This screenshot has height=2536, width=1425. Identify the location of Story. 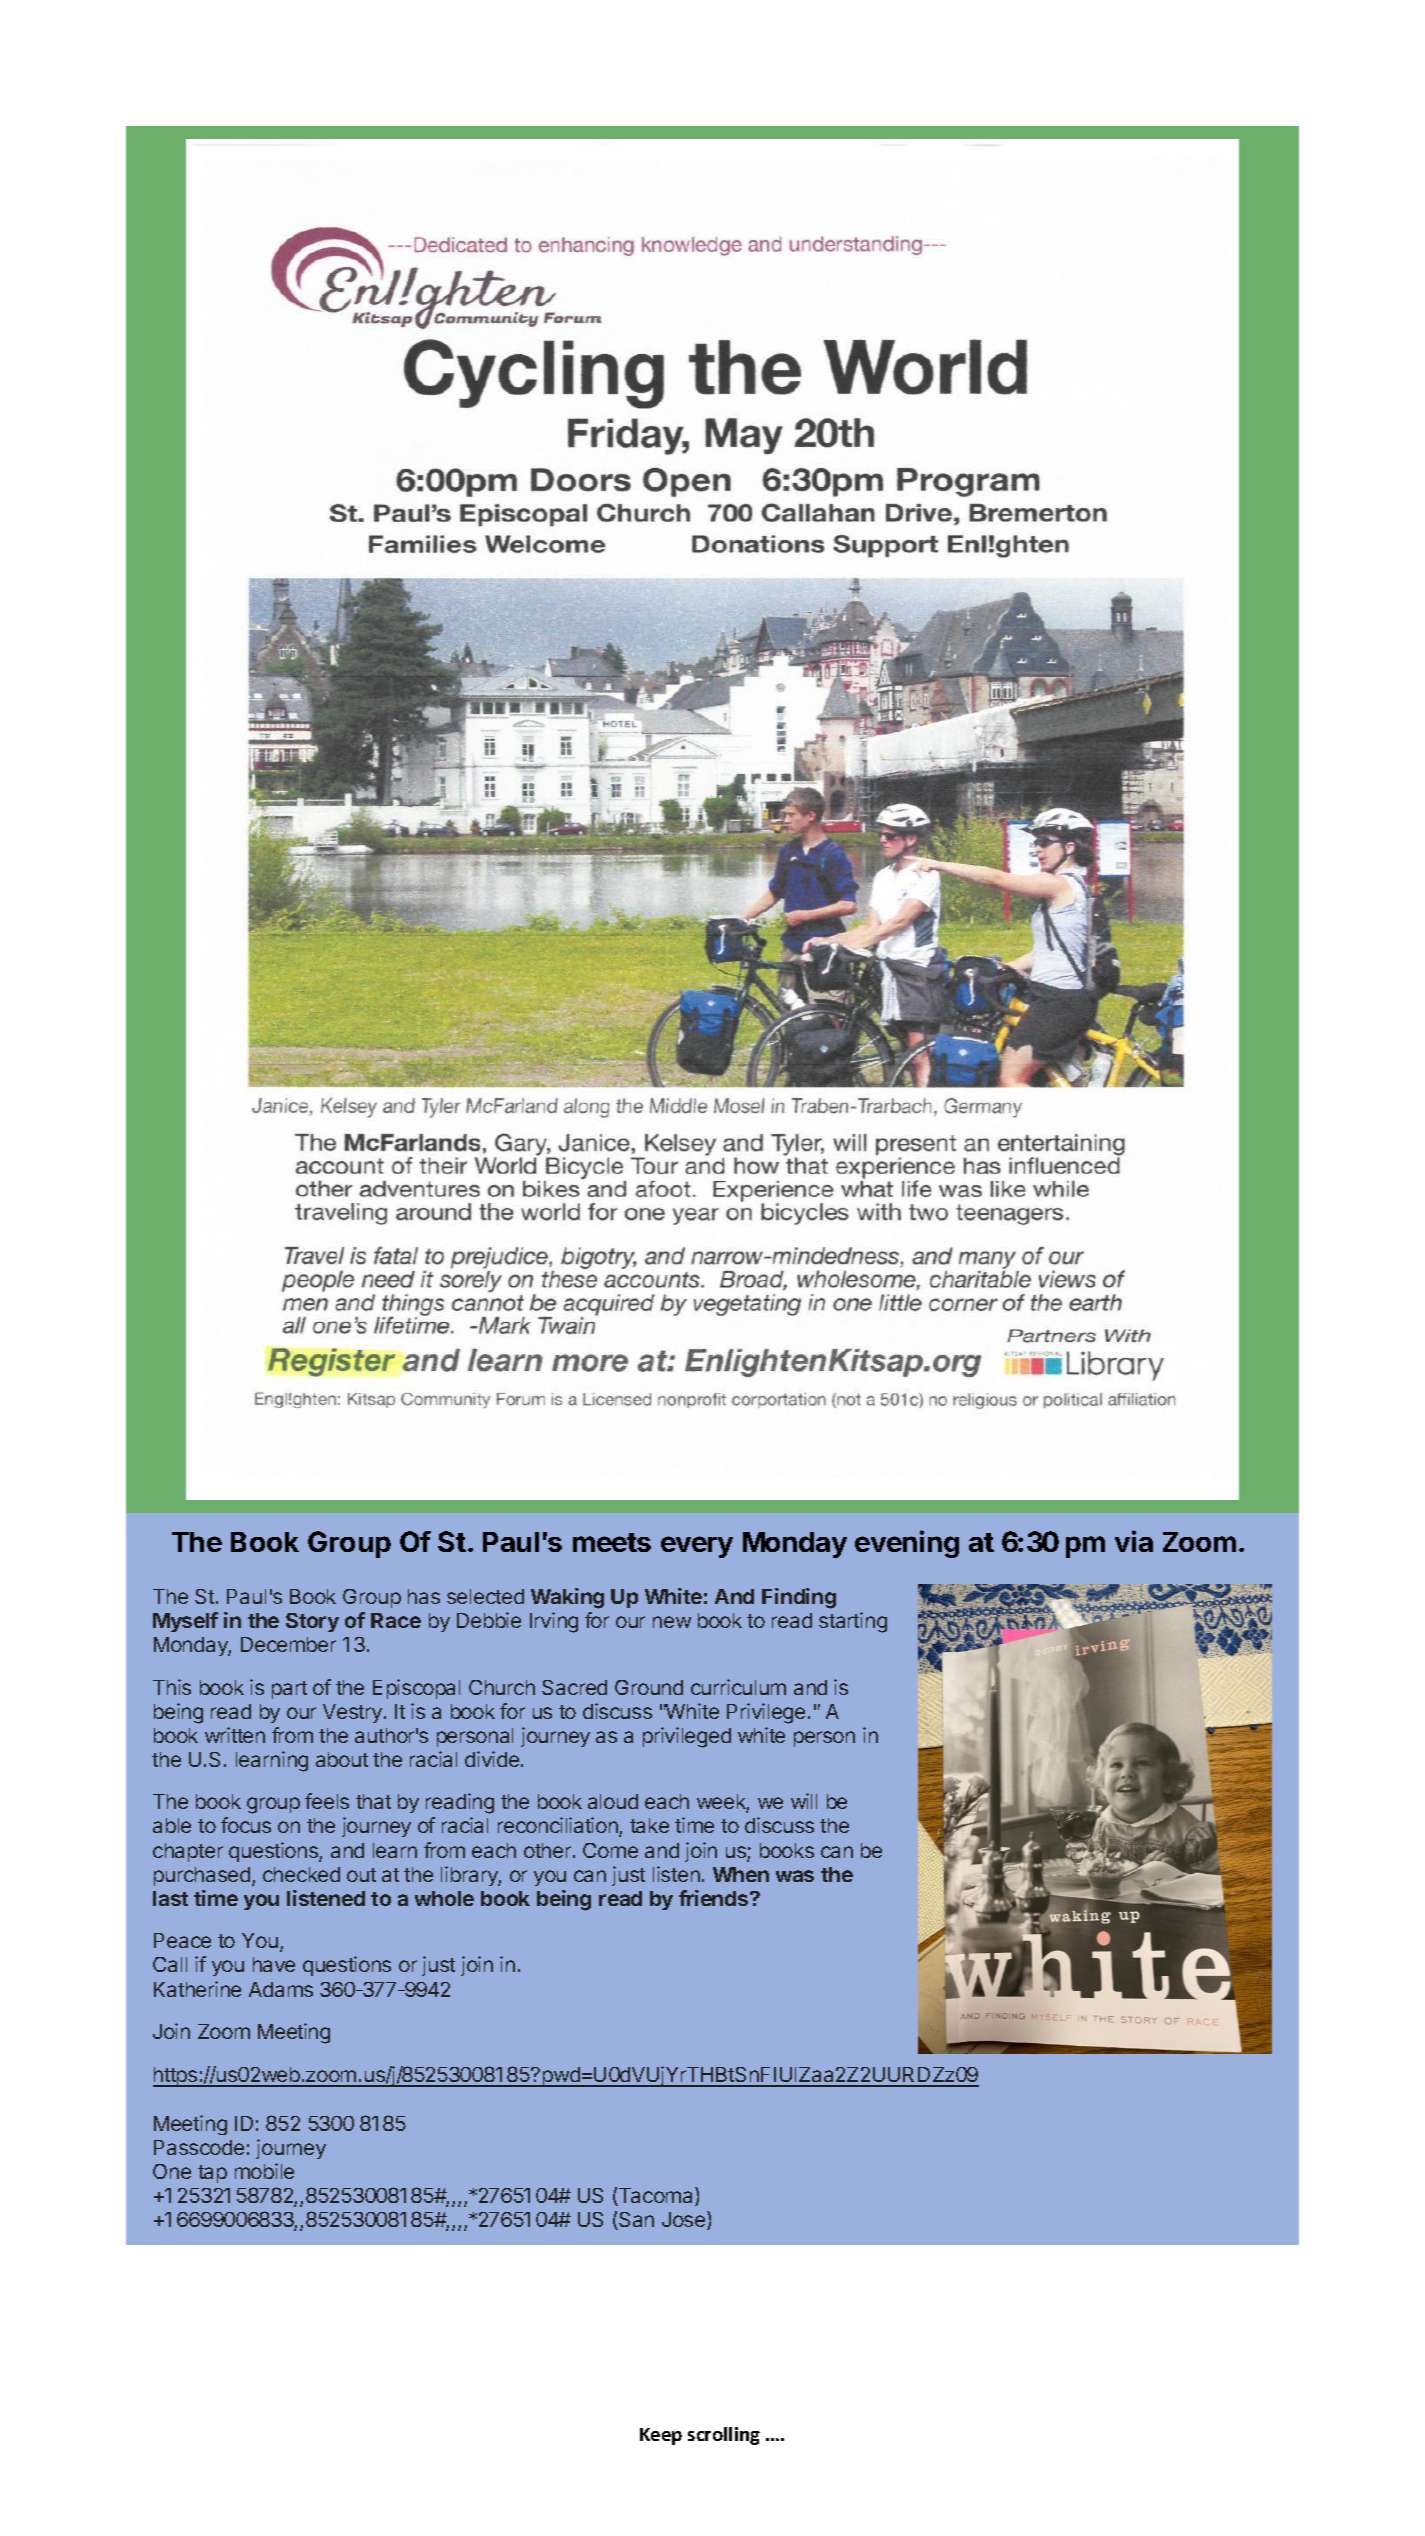
(312, 1622).
